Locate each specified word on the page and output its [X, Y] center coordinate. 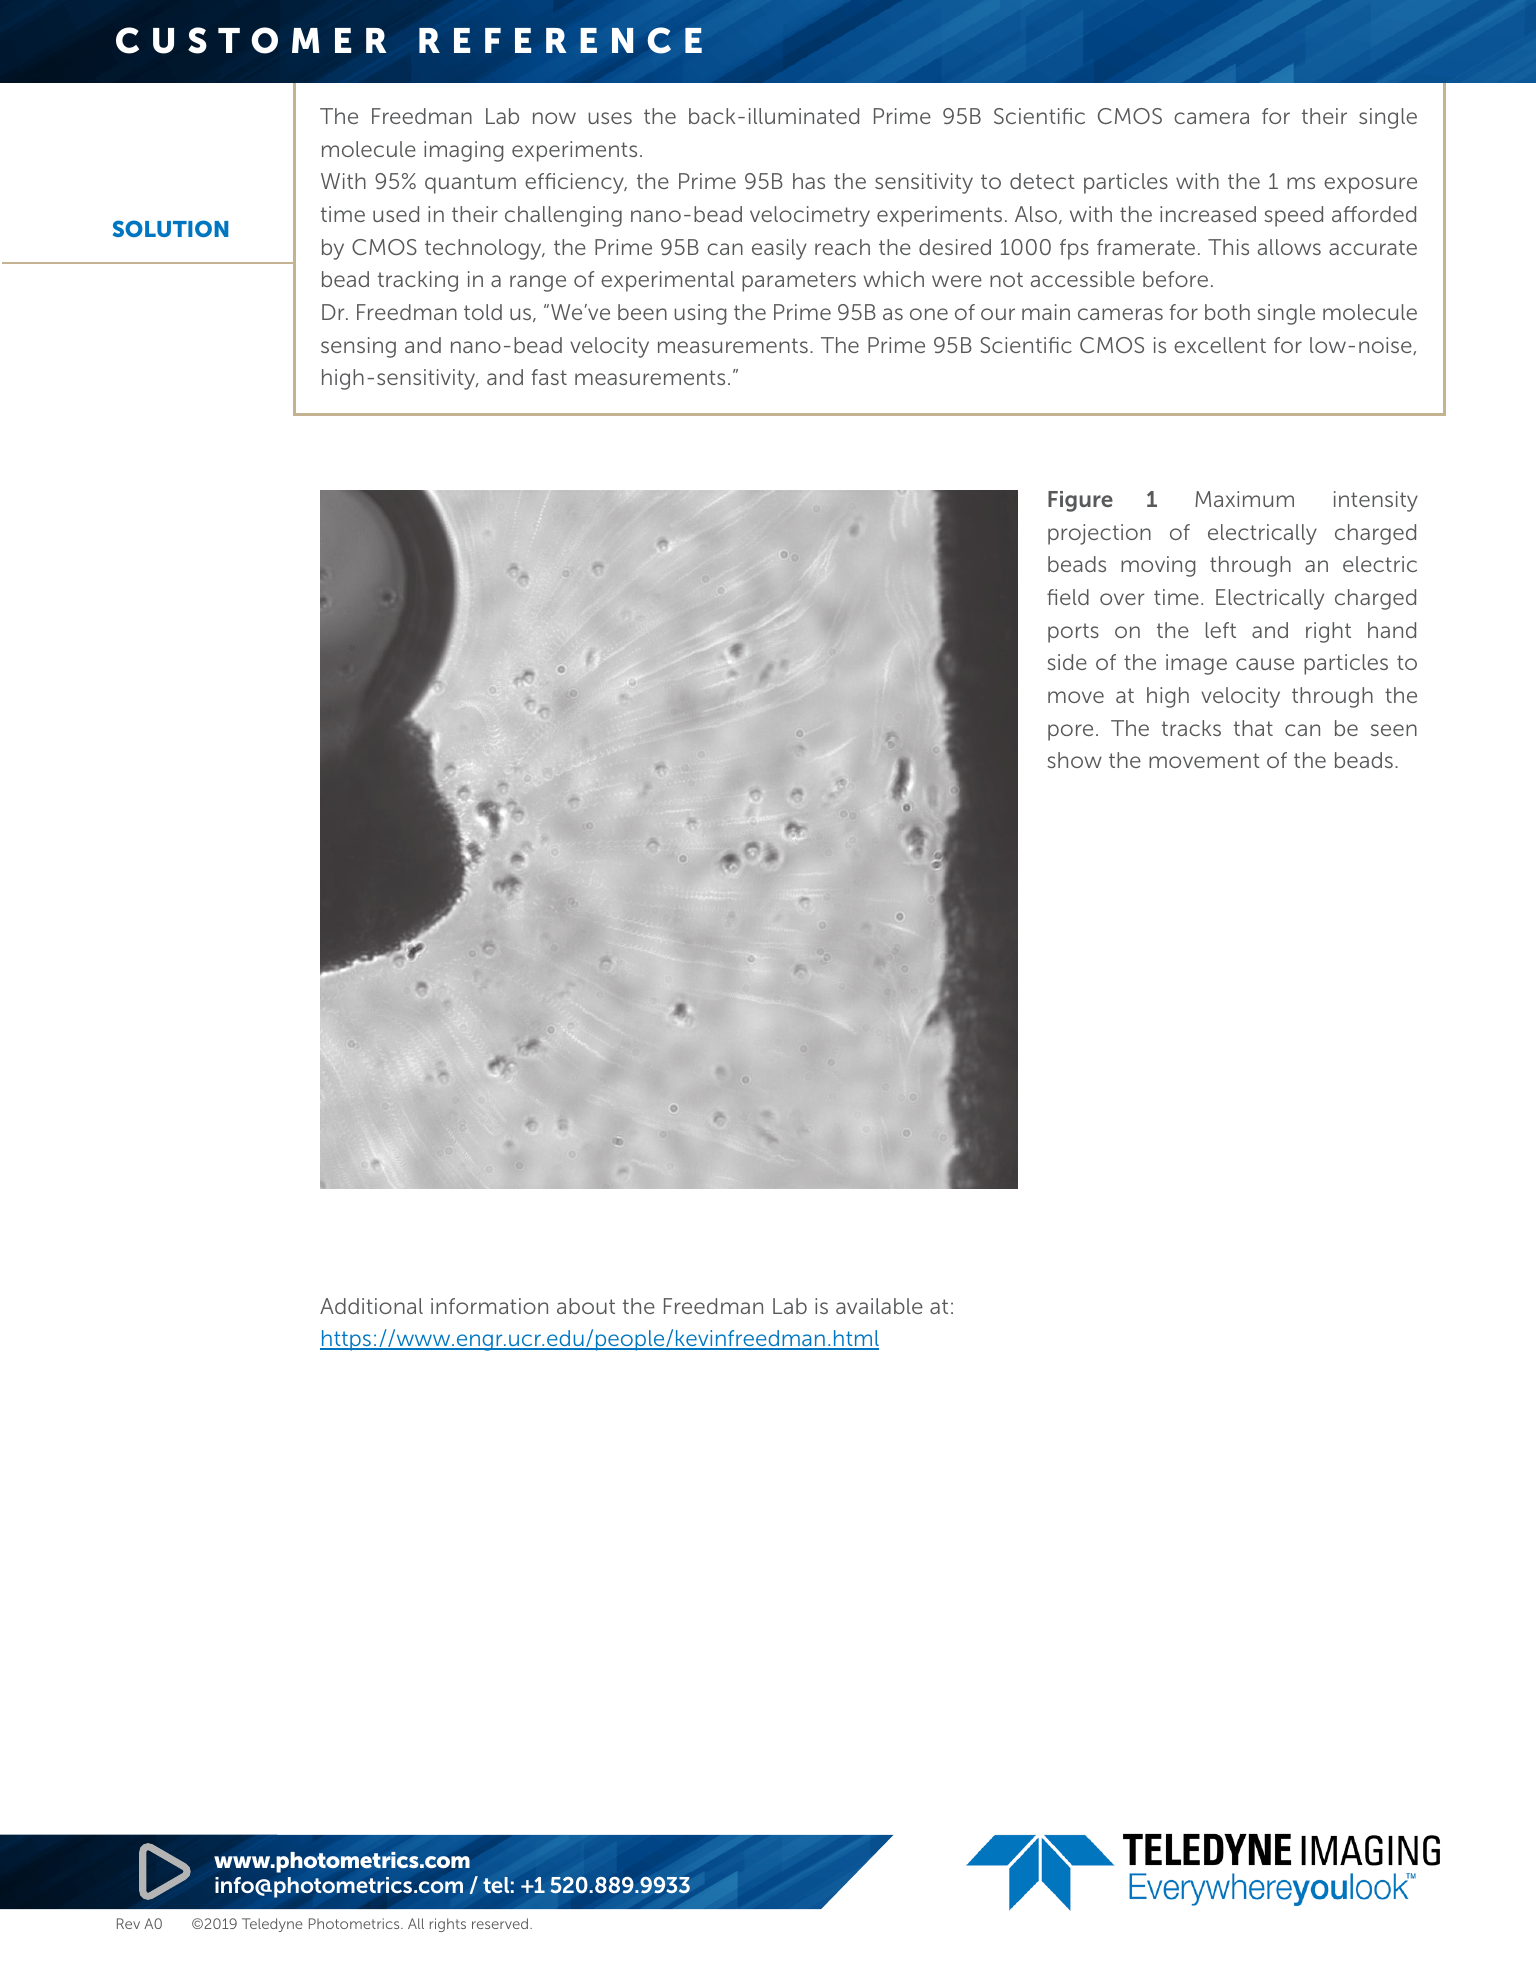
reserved [501, 1923]
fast [549, 377]
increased [1208, 214]
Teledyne [272, 1925]
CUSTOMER [251, 40]
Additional [371, 1306]
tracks [1191, 728]
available [879, 1306]
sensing [358, 347]
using [700, 314]
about [586, 1306]
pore [1070, 732]
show [1074, 760]
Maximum [1244, 499]
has [809, 181]
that [1253, 728]
